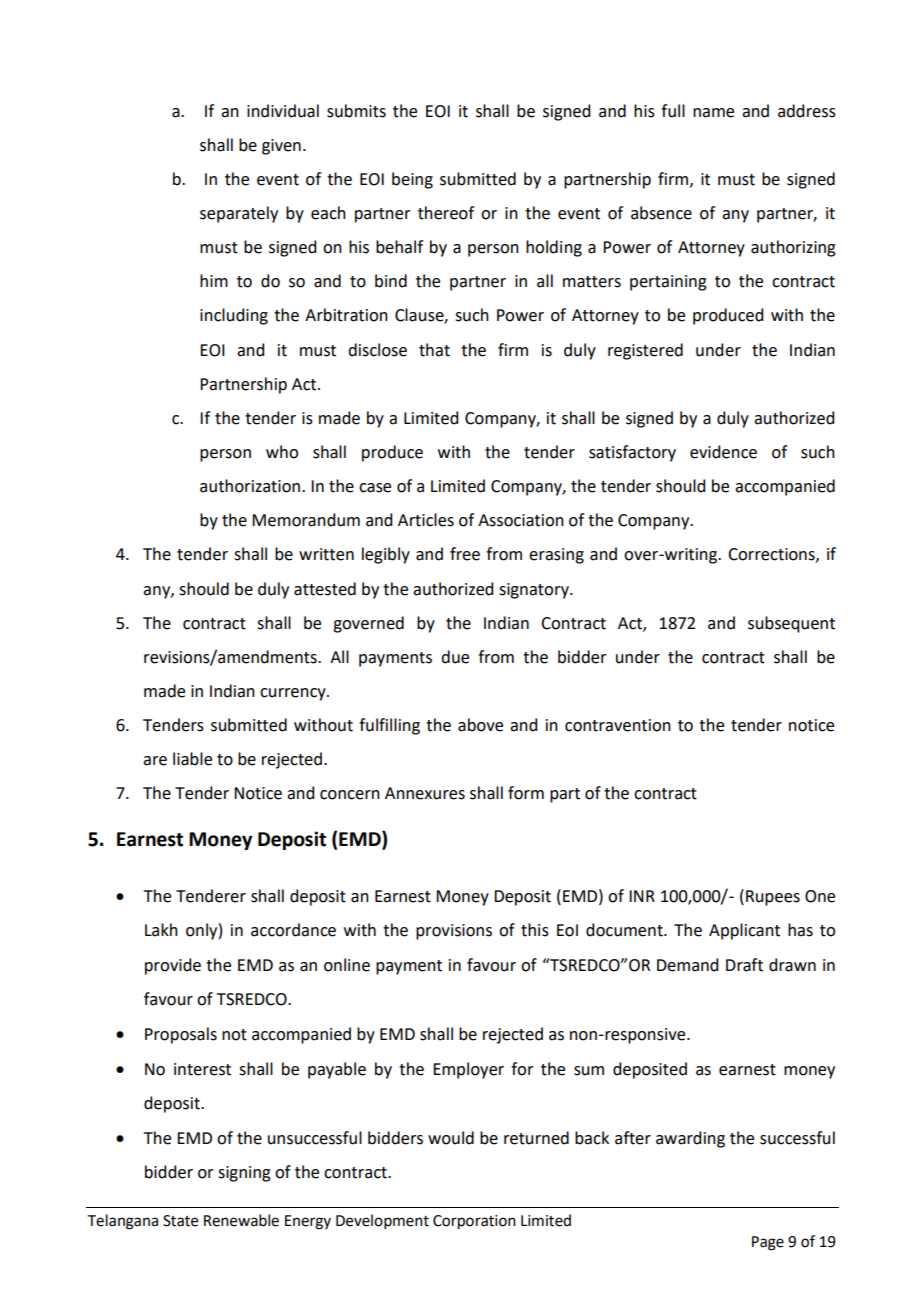 This page has width=924, height=1307. I want to click on currency, so click(294, 694).
